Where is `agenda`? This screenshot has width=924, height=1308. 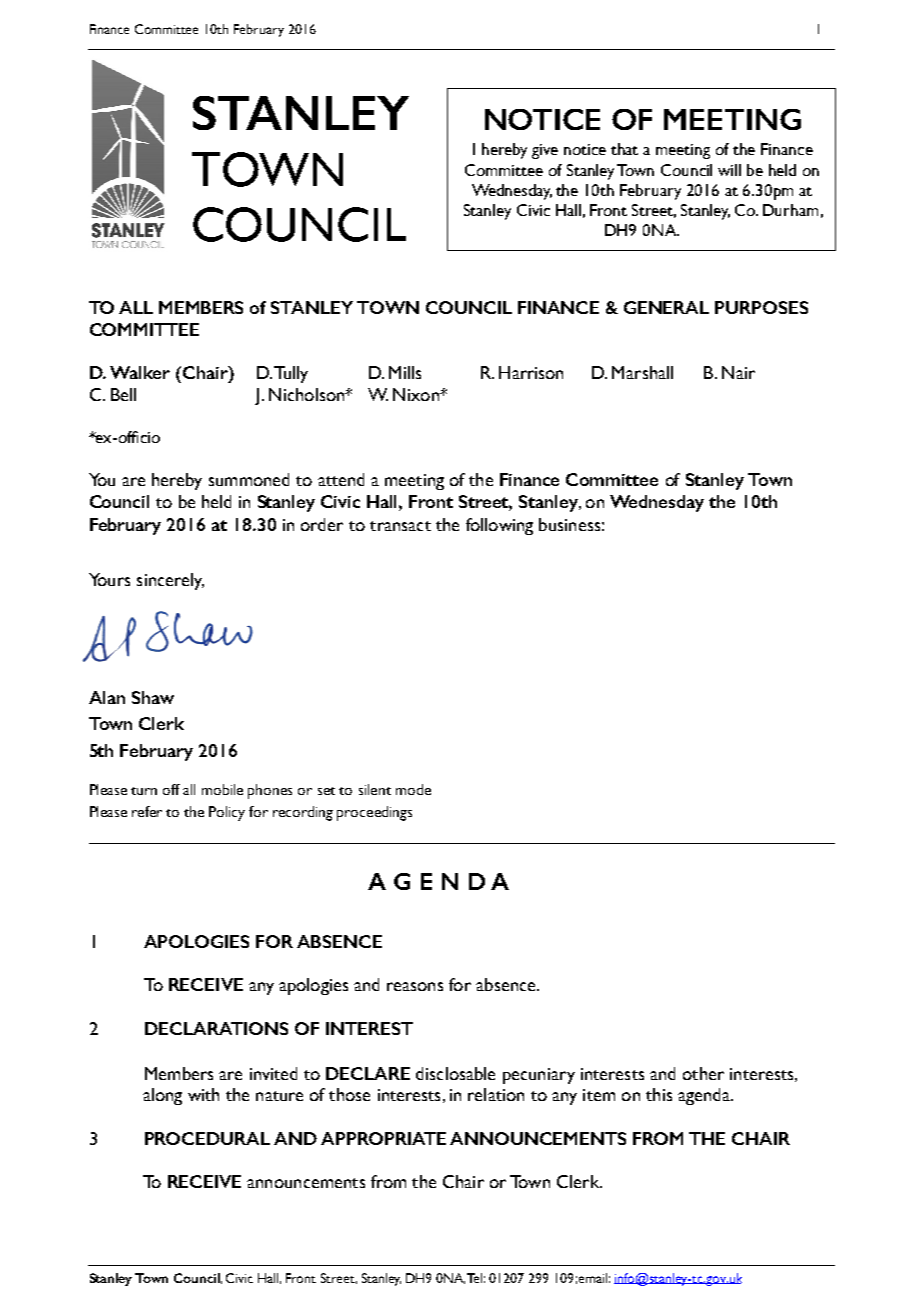 agenda is located at coordinates (705, 1096).
